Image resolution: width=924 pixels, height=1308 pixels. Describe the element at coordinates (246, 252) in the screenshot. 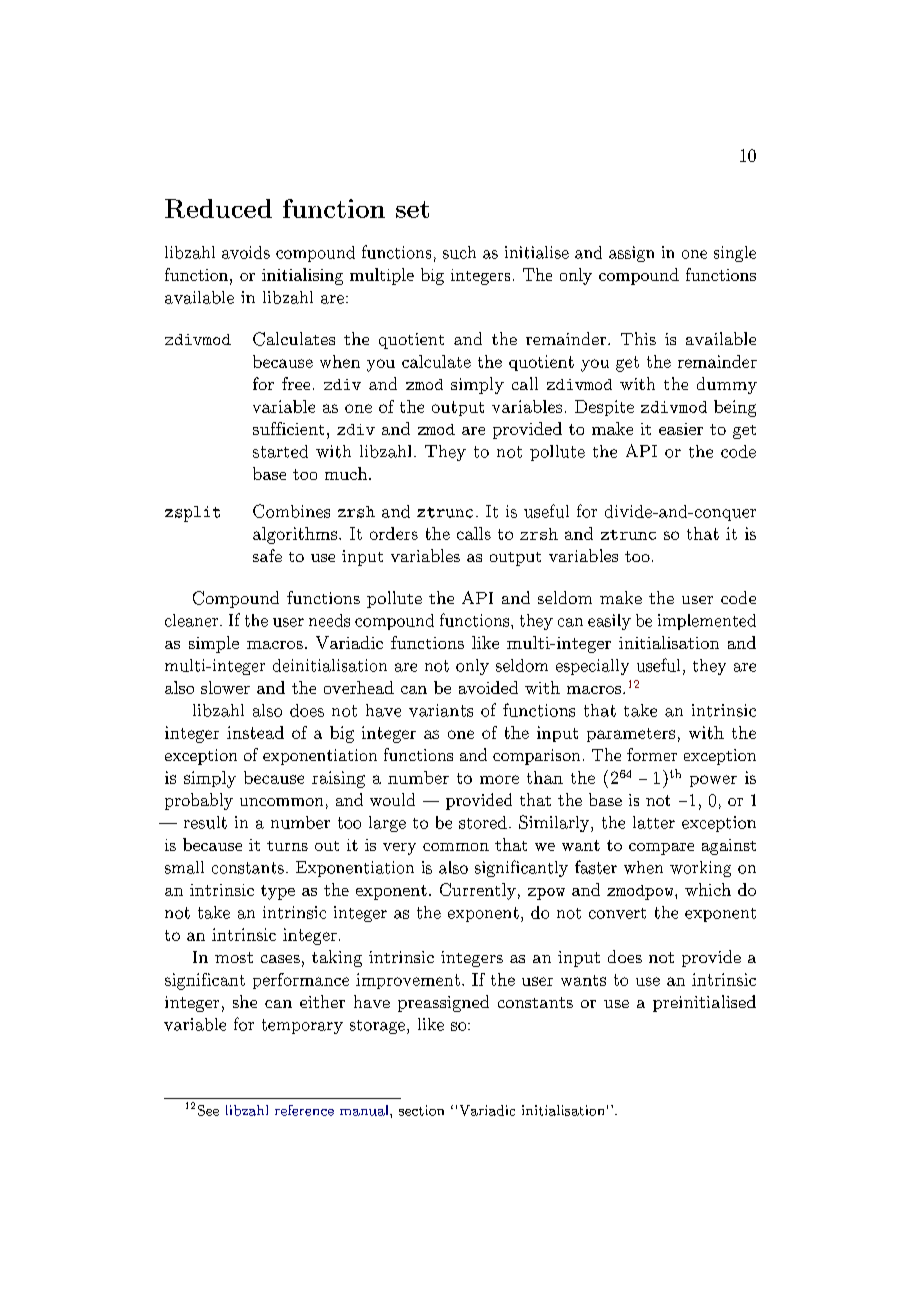

I see `avoids` at that location.
